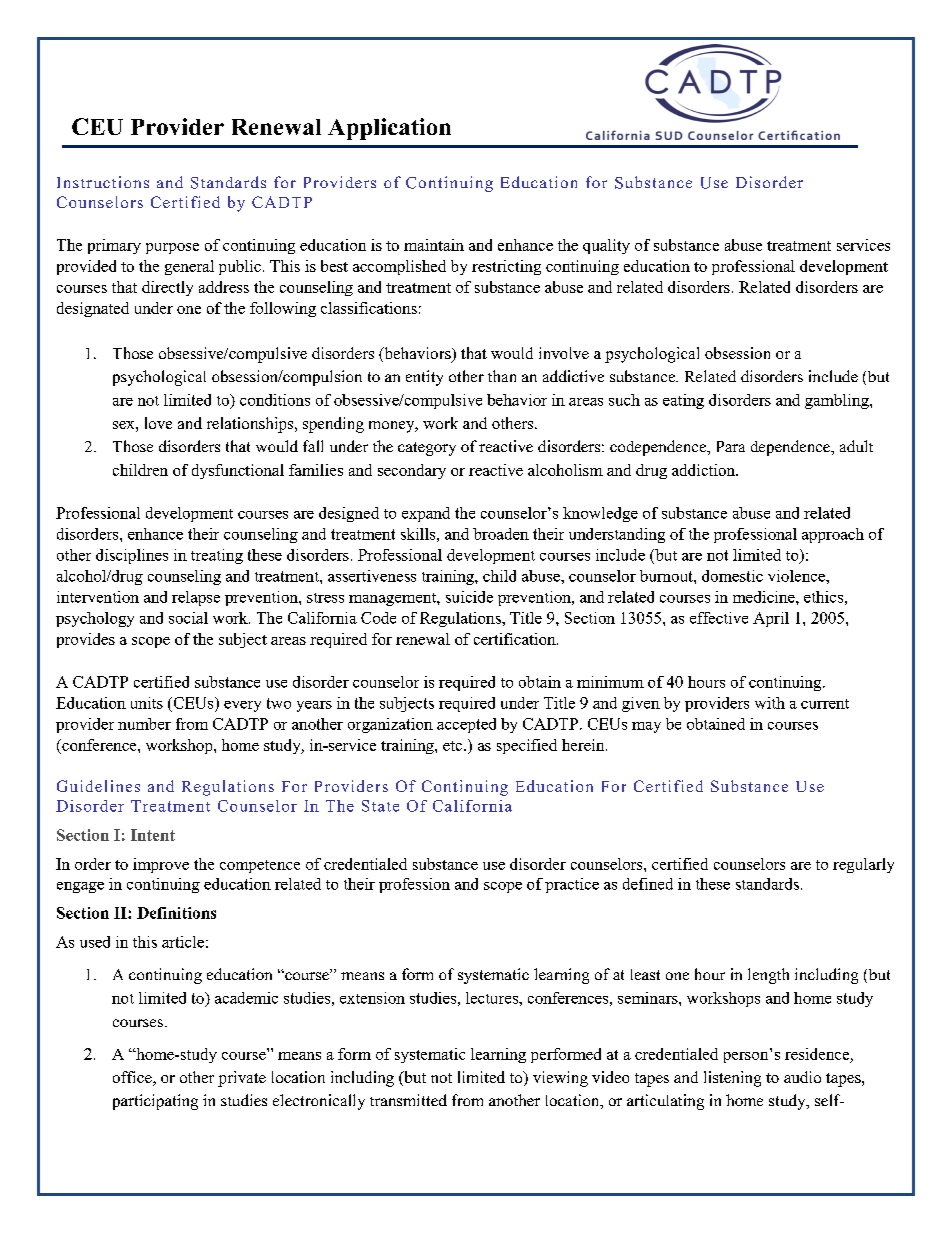 This document has height=1233, width=952. What do you see at coordinates (771, 619) in the document?
I see `April` at bounding box center [771, 619].
